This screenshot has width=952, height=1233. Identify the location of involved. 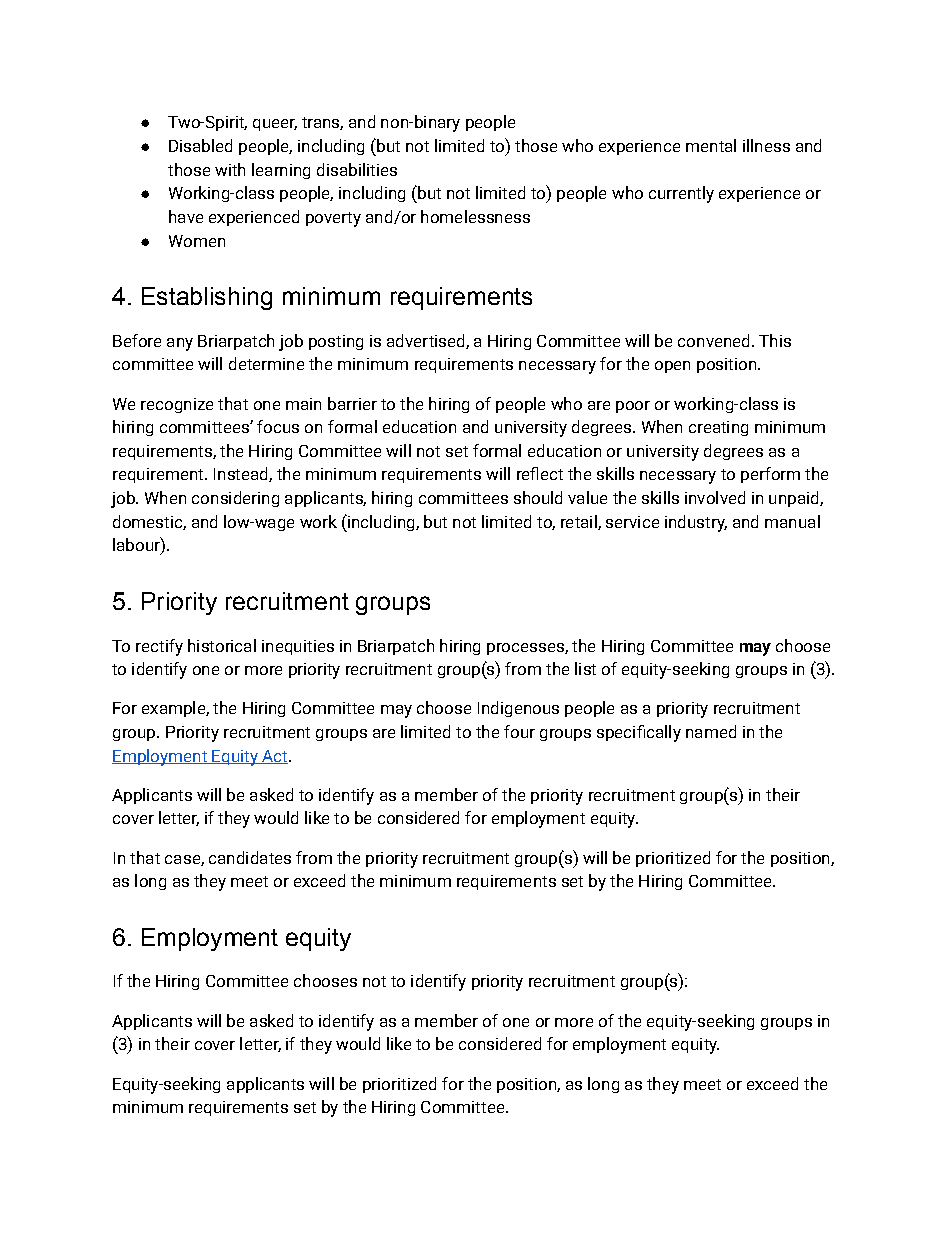
(715, 497).
